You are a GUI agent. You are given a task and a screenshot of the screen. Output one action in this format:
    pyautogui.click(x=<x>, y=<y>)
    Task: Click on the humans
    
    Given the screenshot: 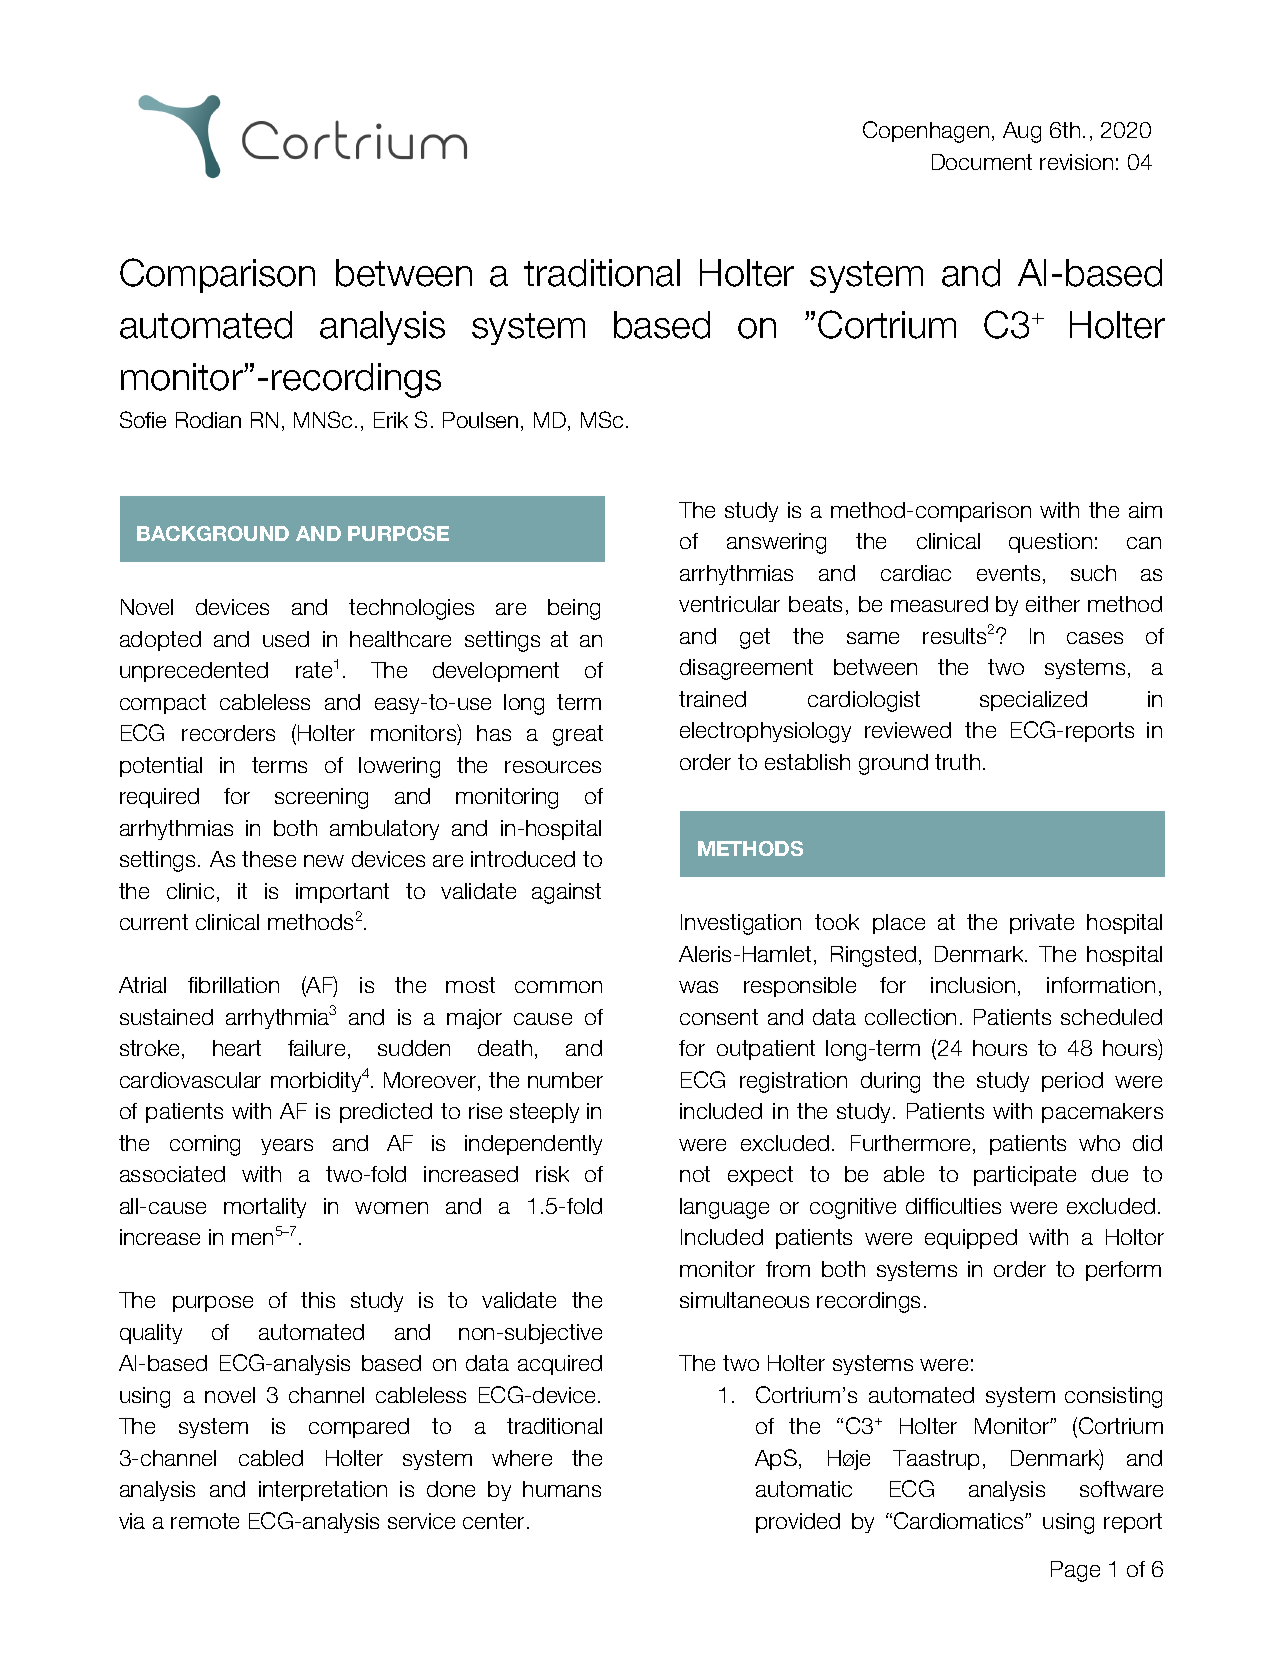 What is the action you would take?
    pyautogui.click(x=562, y=1489)
